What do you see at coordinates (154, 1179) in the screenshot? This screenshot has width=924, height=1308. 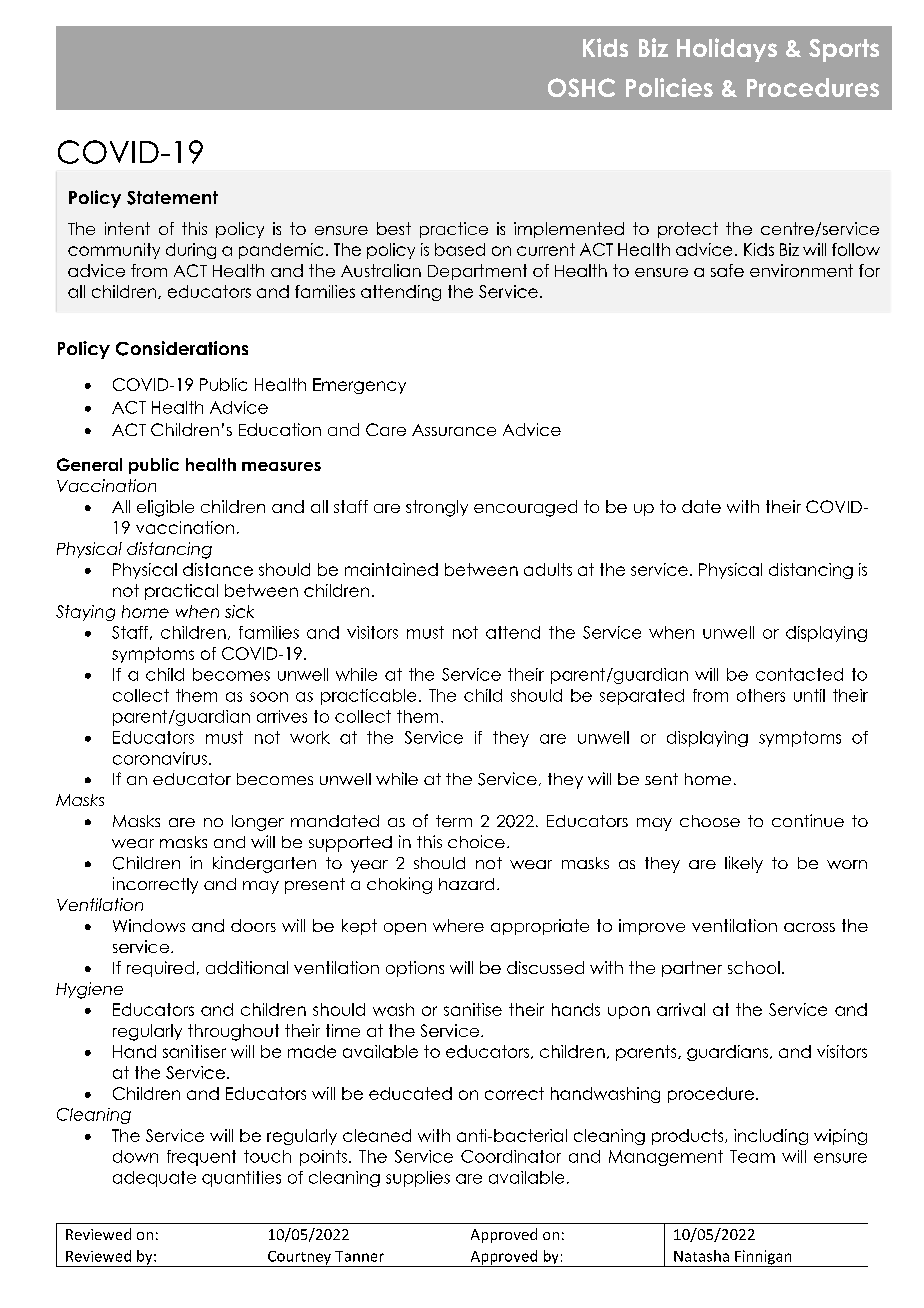 I see `adequate` at bounding box center [154, 1179].
